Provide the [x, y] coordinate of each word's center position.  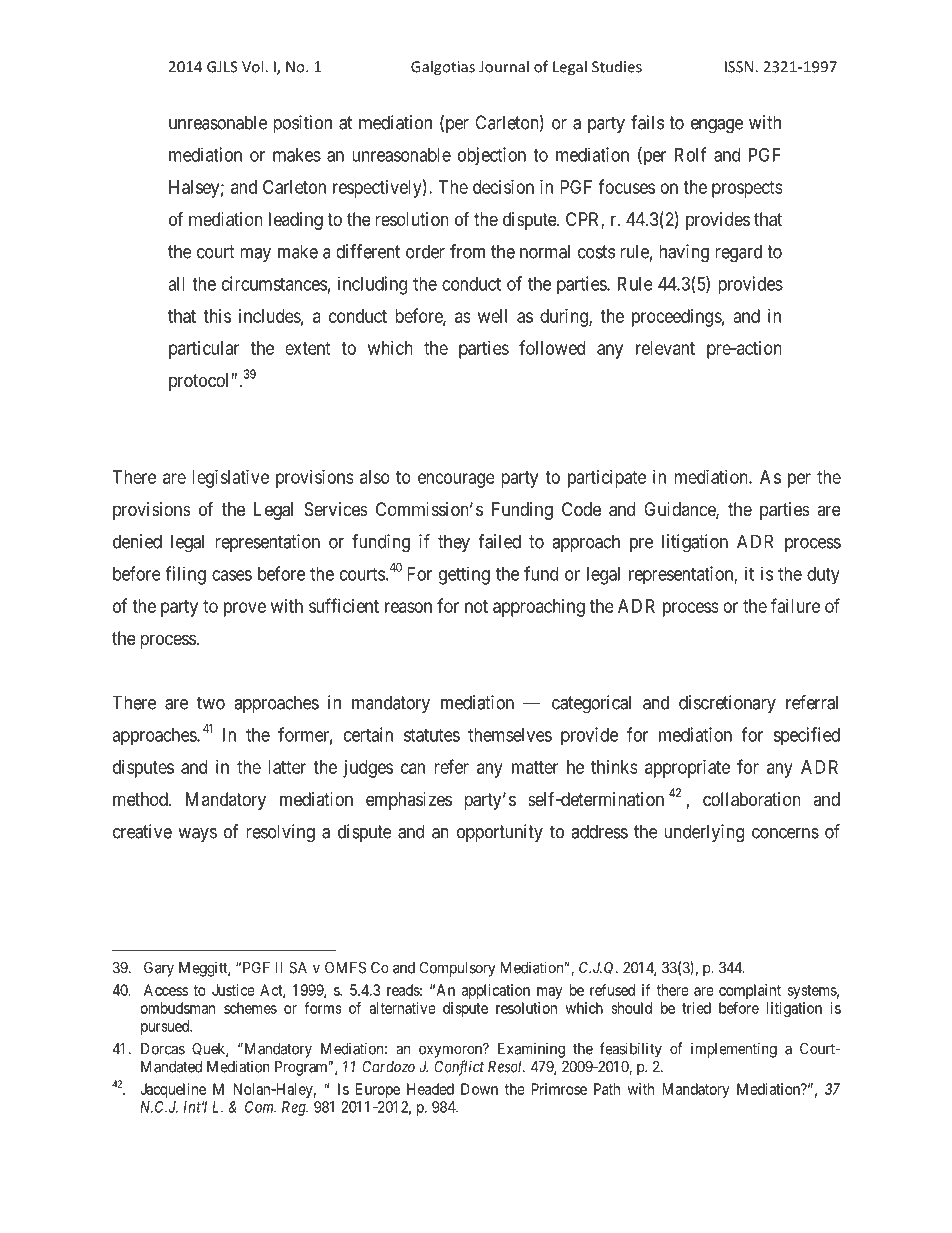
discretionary [727, 704]
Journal [504, 66]
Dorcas [163, 1049]
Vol [254, 66]
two [211, 703]
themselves [510, 735]
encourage [456, 480]
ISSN [740, 67]
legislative [230, 479]
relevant [665, 348]
